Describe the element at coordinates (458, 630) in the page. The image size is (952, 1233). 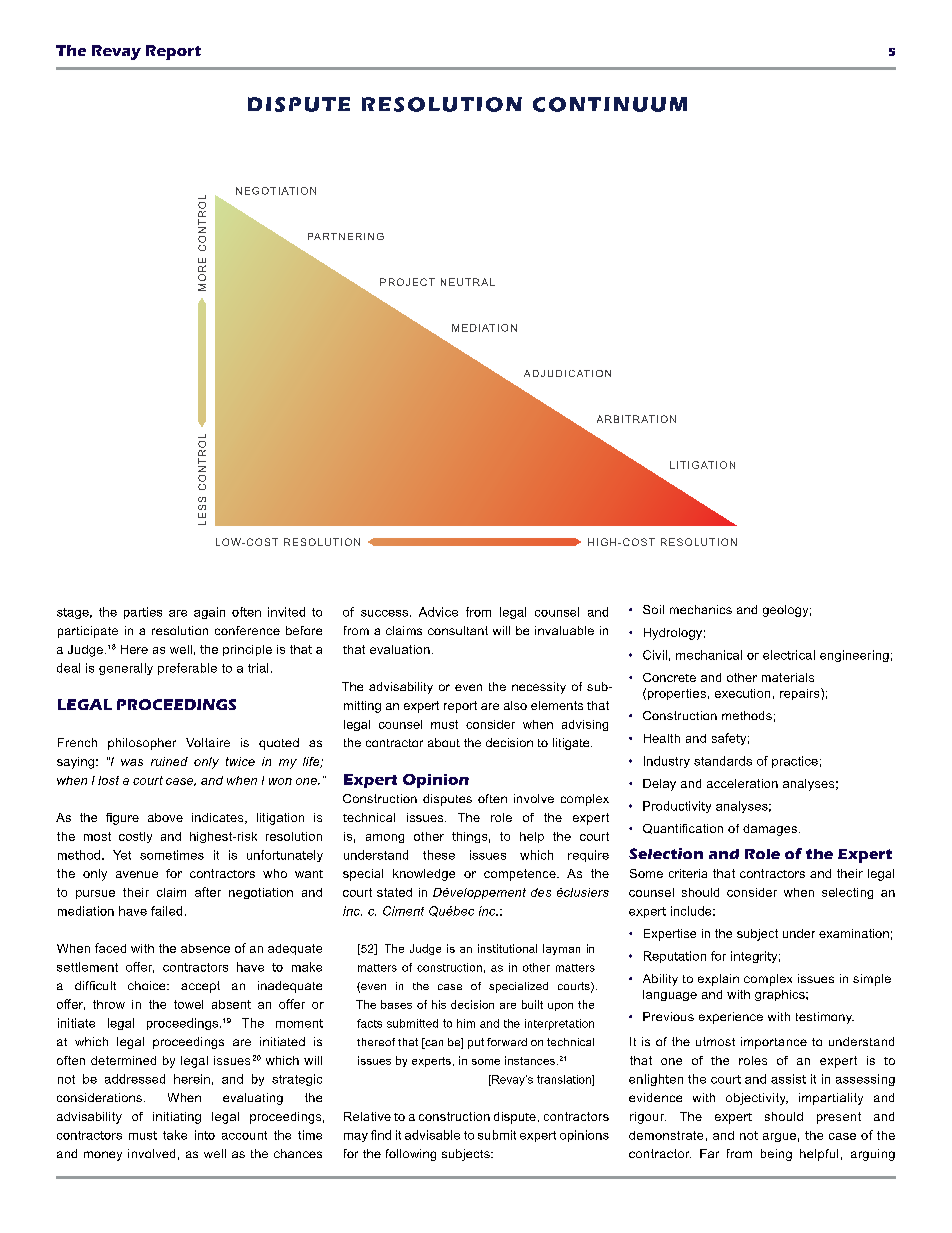
I see `consultant` at that location.
